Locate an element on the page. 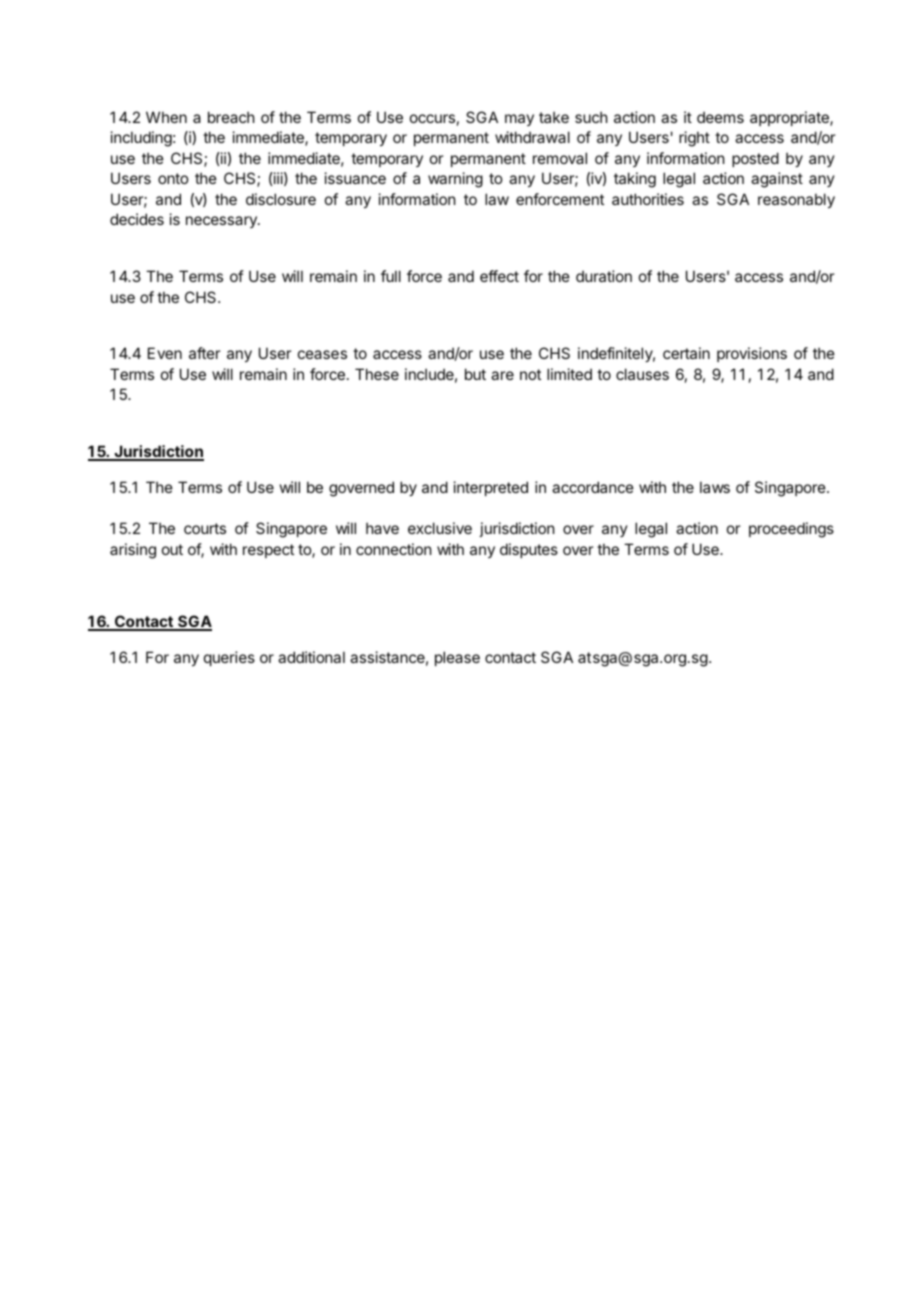  please is located at coordinates (457, 658).
